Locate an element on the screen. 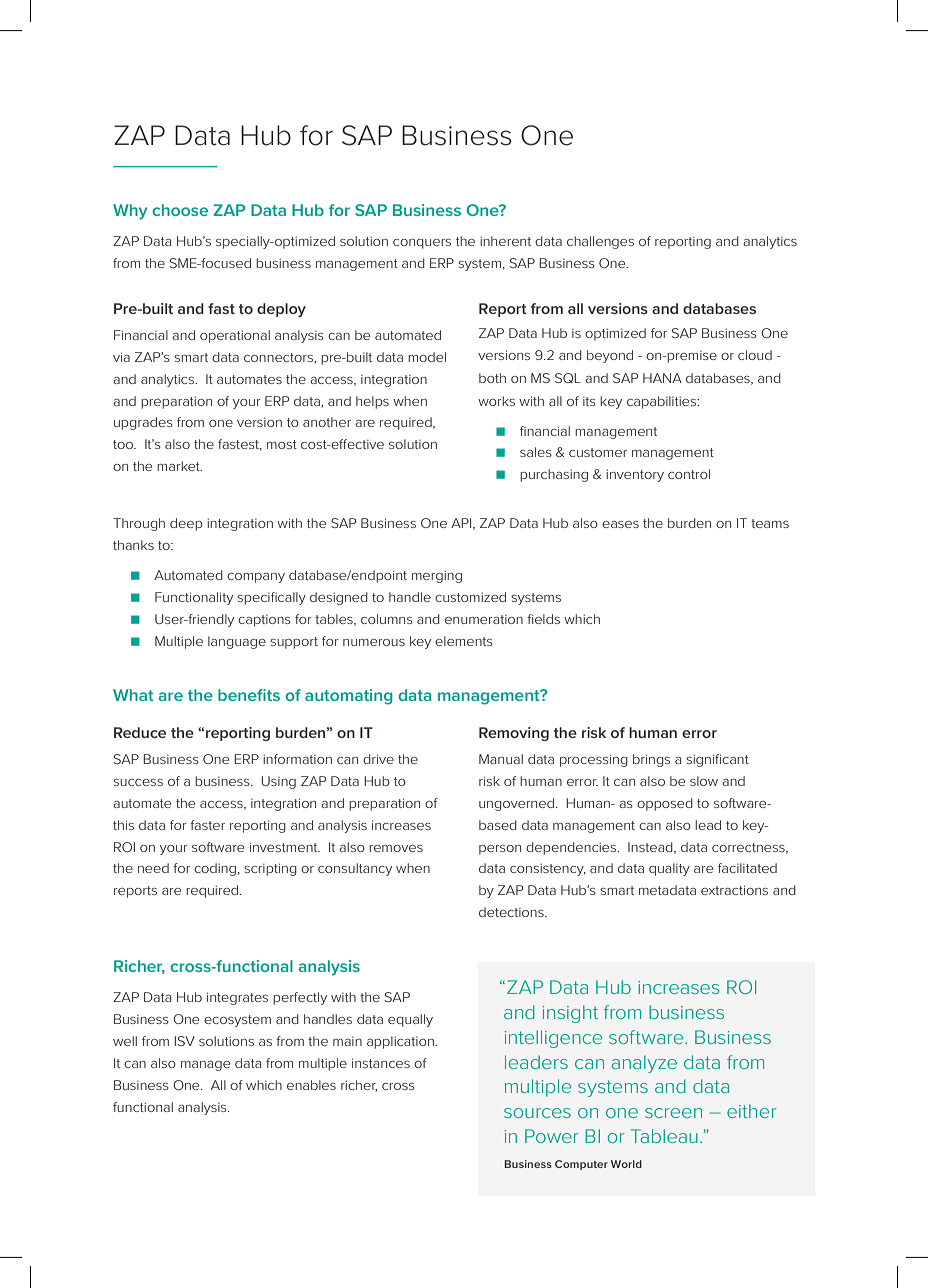  benefits is located at coordinates (249, 695).
